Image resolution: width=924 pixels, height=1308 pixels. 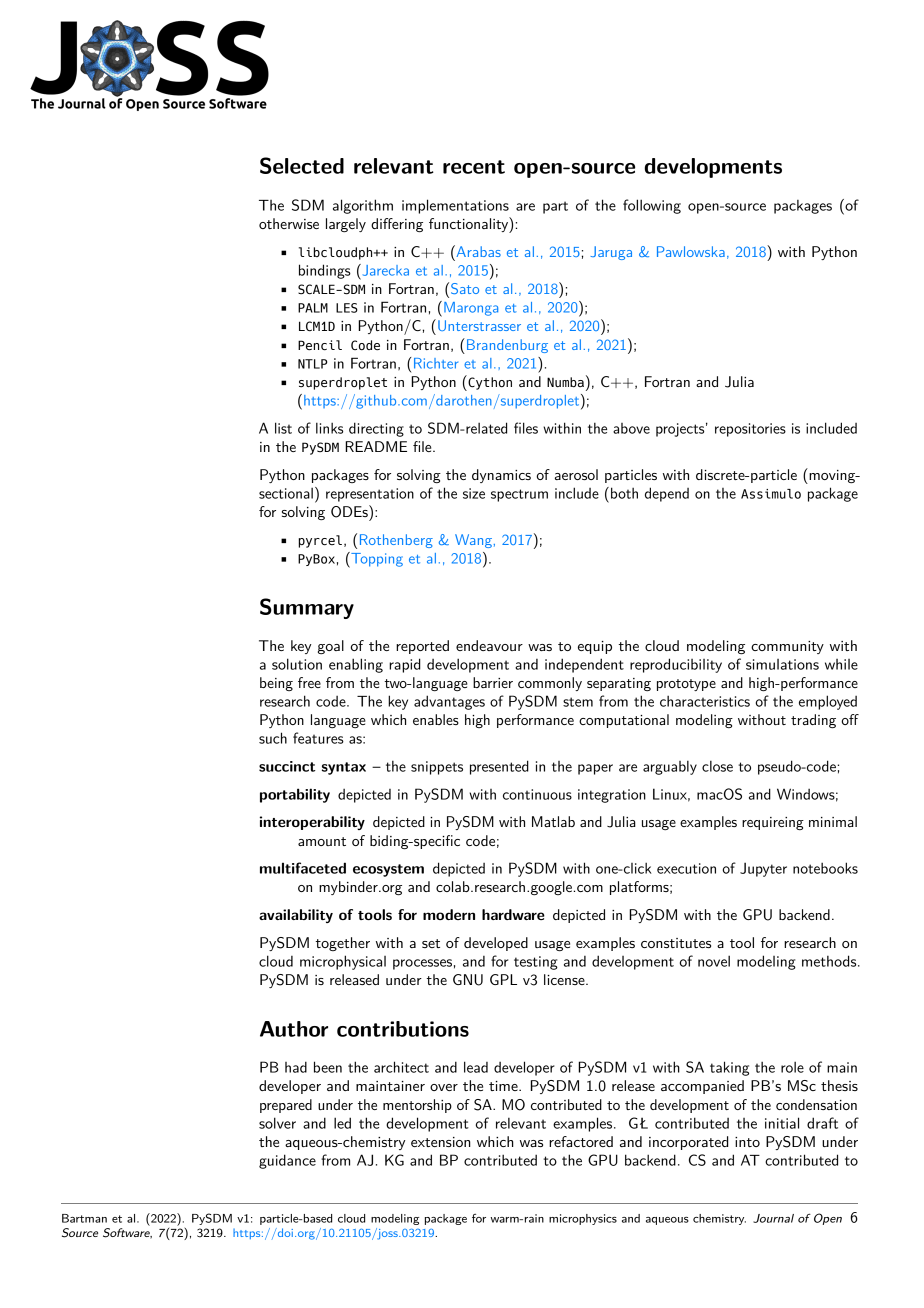 What do you see at coordinates (441, 1142) in the image?
I see `extension` at bounding box center [441, 1142].
